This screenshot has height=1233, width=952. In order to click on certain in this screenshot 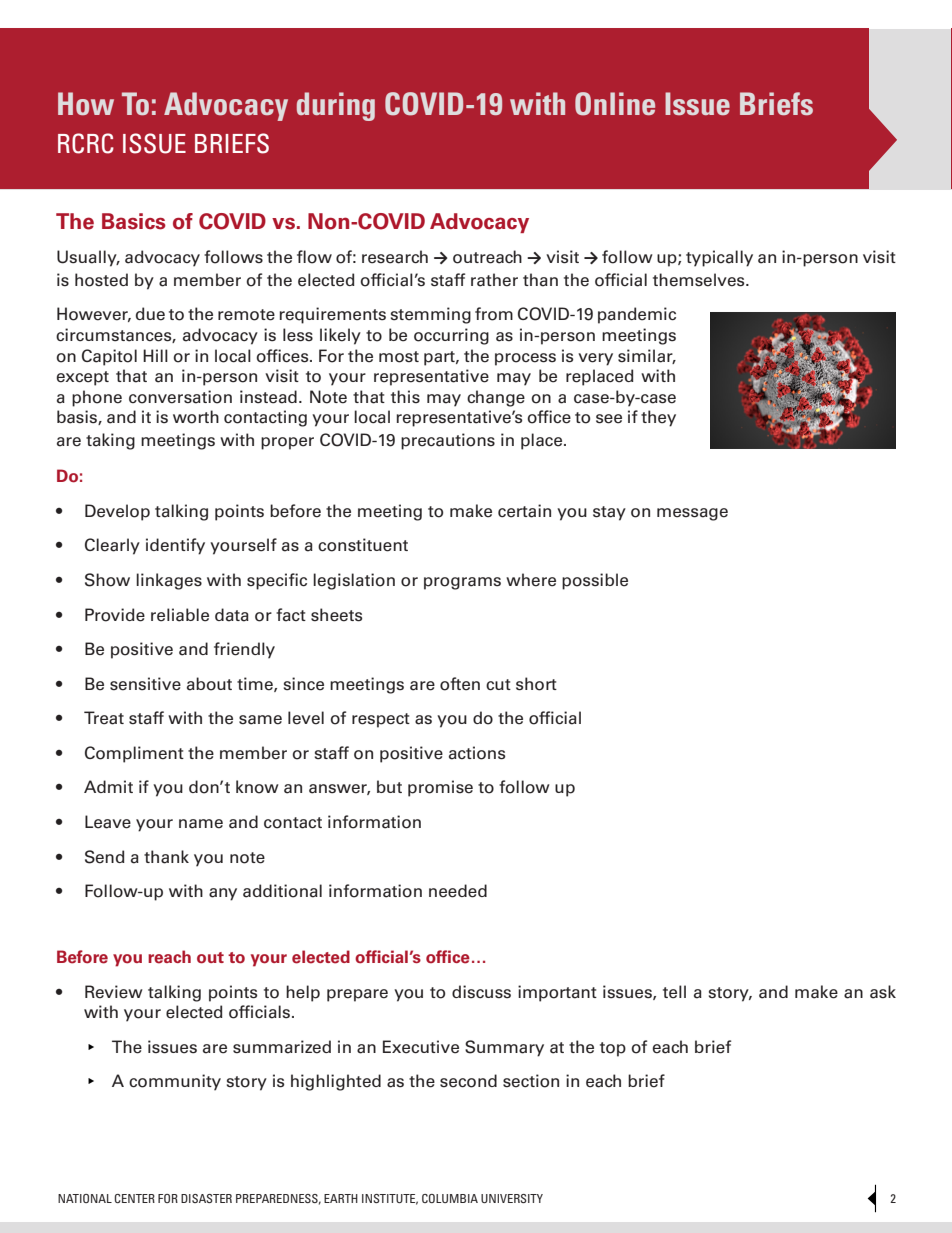, I will do `click(524, 511)`.
